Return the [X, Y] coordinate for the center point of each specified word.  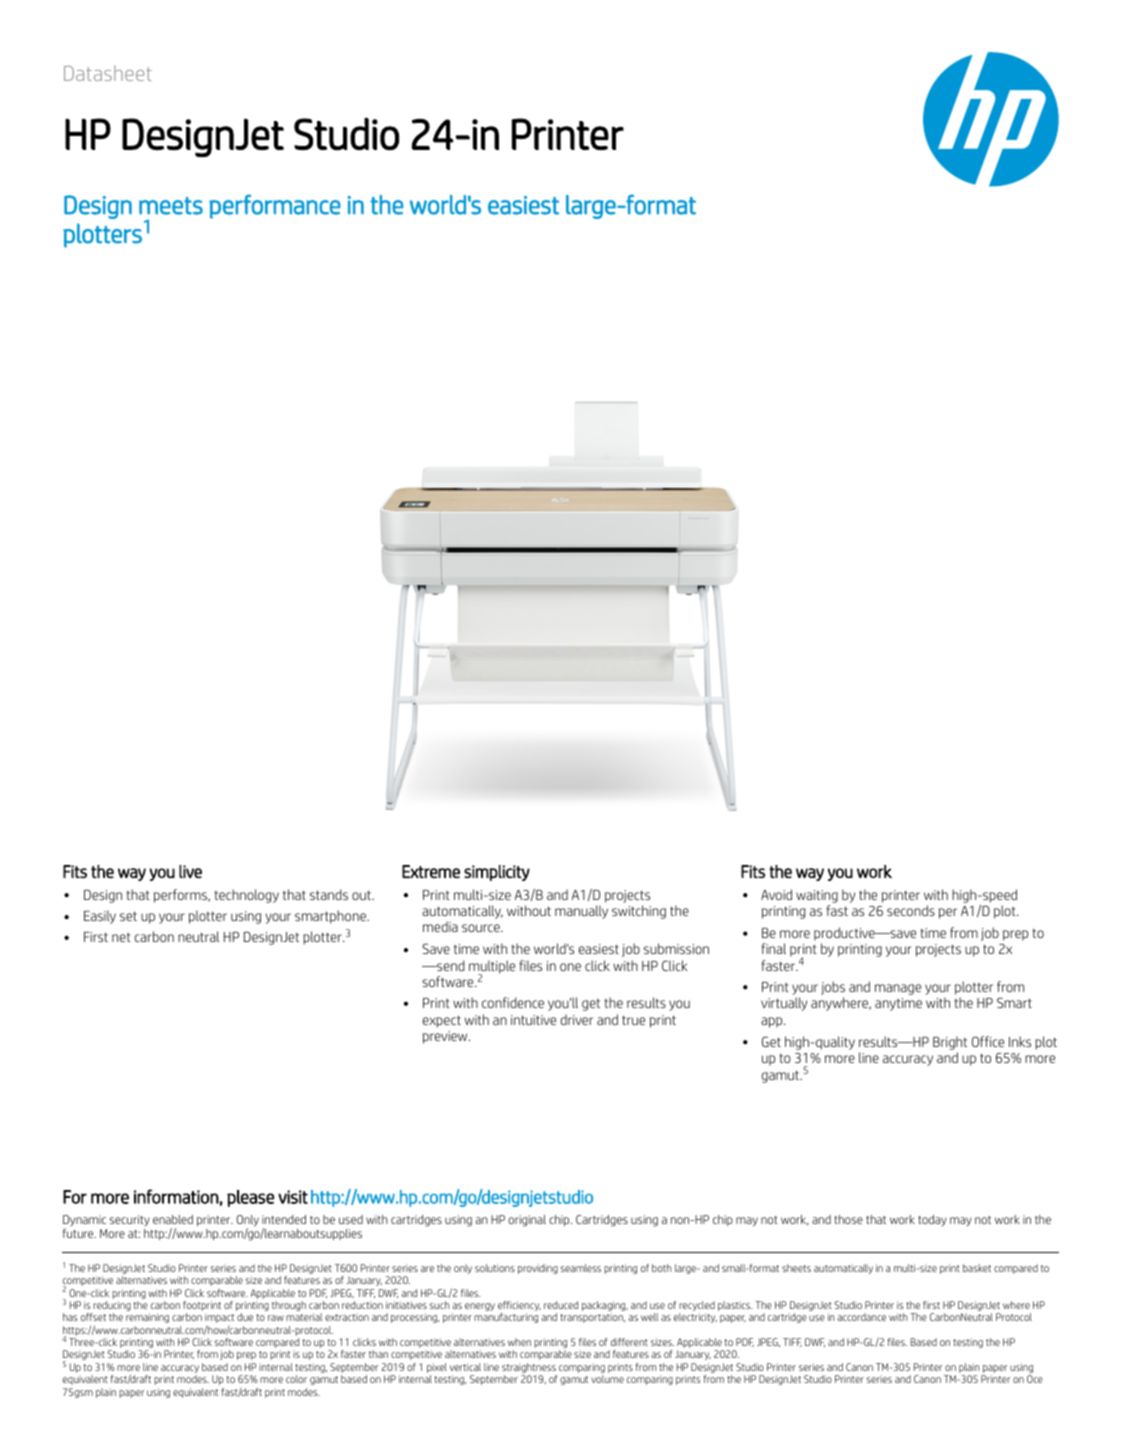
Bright [950, 1043]
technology [247, 896]
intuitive [533, 1020]
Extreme [431, 871]
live [190, 871]
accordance [861, 1317]
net [121, 937]
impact [219, 1319]
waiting [817, 896]
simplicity [497, 873]
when [519, 1342]
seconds [911, 910]
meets [171, 206]
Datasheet [108, 73]
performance [274, 207]
